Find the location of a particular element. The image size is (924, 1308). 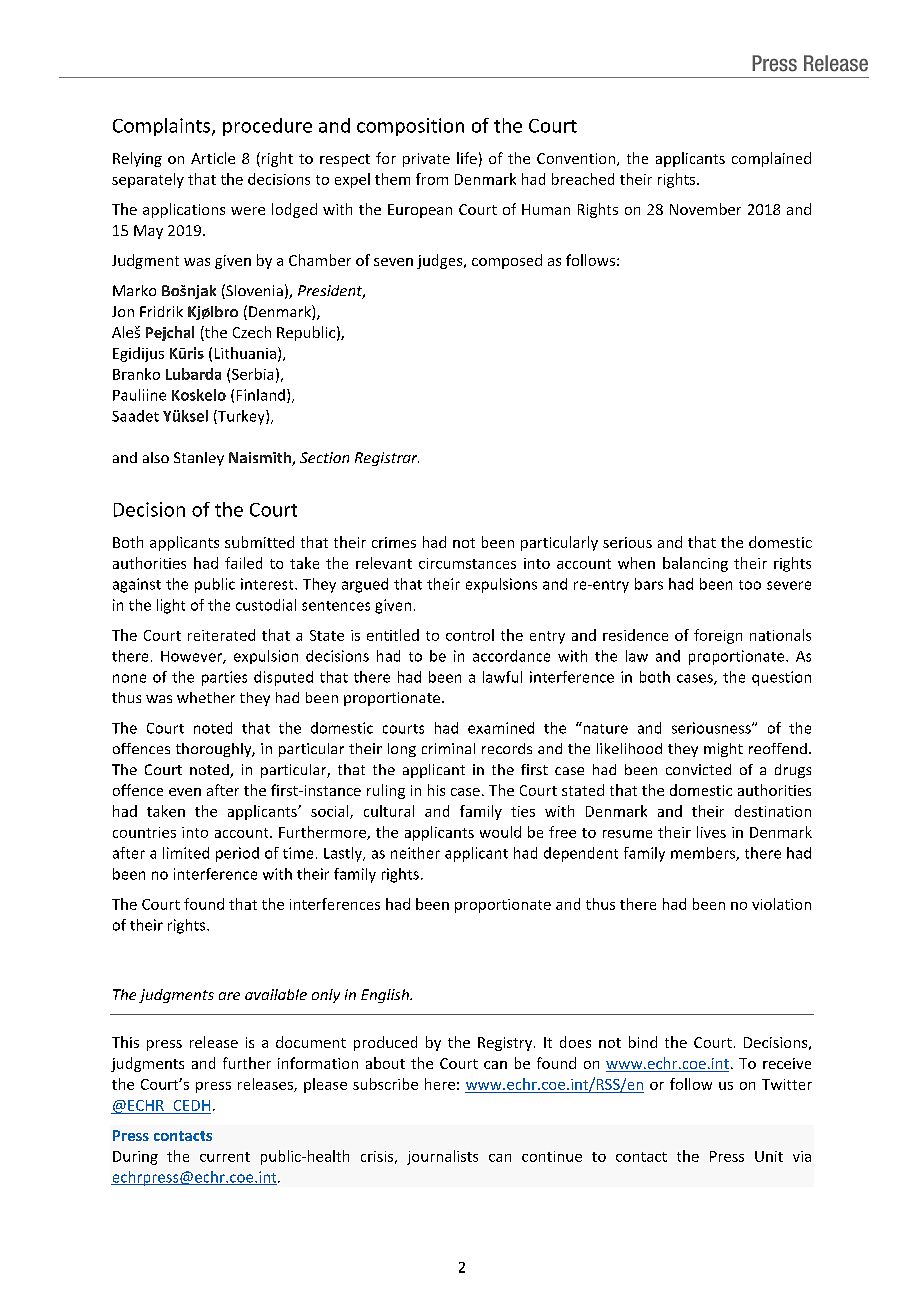

current is located at coordinates (225, 1157).
